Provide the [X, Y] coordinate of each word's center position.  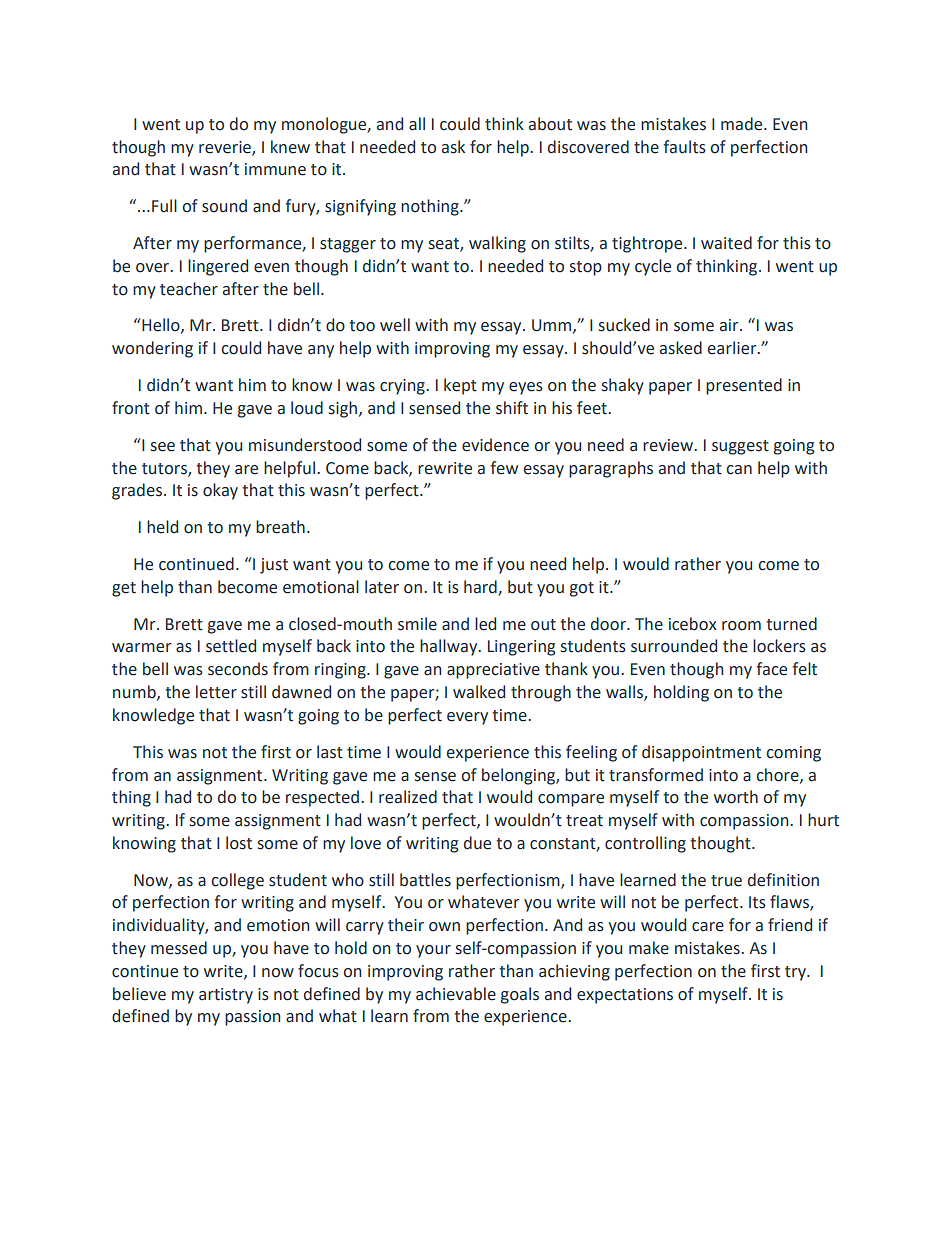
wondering [152, 349]
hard [481, 587]
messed [179, 948]
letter [216, 692]
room [741, 626]
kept [460, 386]
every [467, 718]
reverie [226, 148]
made [743, 124]
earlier [733, 348]
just [274, 566]
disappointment [701, 753]
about [550, 124]
